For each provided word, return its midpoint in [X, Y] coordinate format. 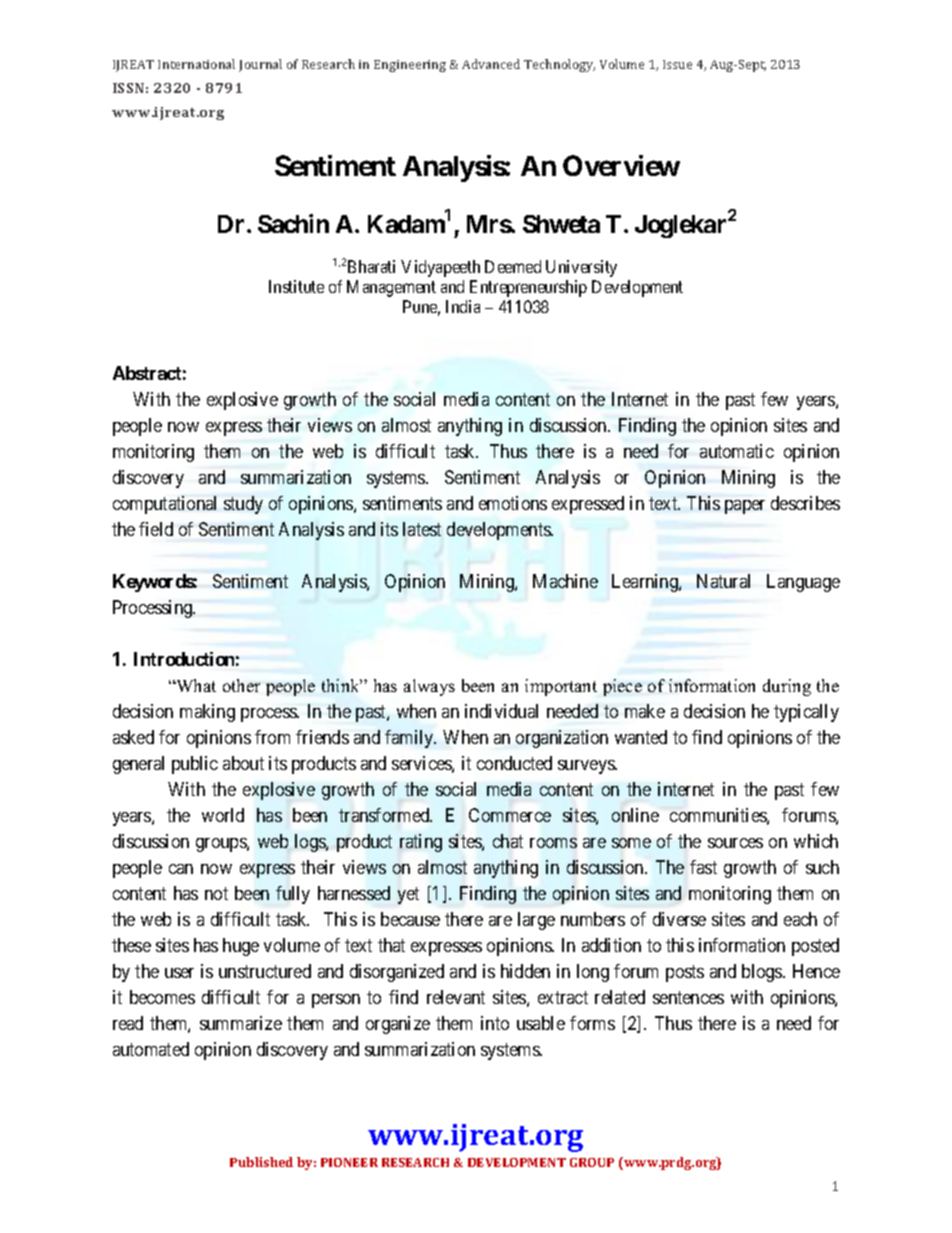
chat [508, 841]
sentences [688, 997]
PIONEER [349, 1162]
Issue [677, 64]
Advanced [491, 64]
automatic [737, 451]
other [241, 685]
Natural [723, 581]
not [216, 893]
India [463, 306]
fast [703, 867]
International [196, 64]
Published [261, 1162]
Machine [565, 581]
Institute [296, 286]
